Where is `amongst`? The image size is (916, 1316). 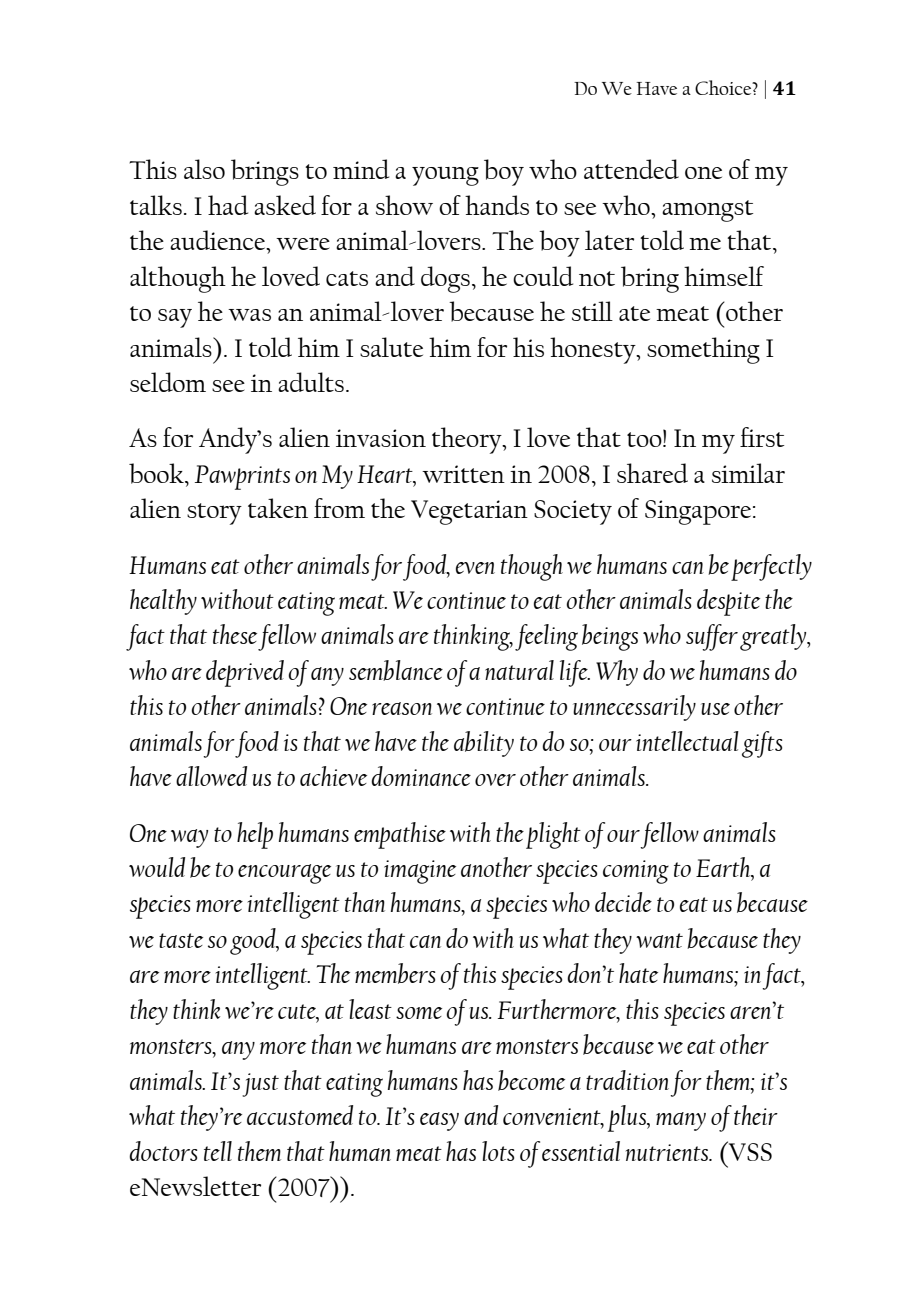
amongst is located at coordinates (707, 211).
